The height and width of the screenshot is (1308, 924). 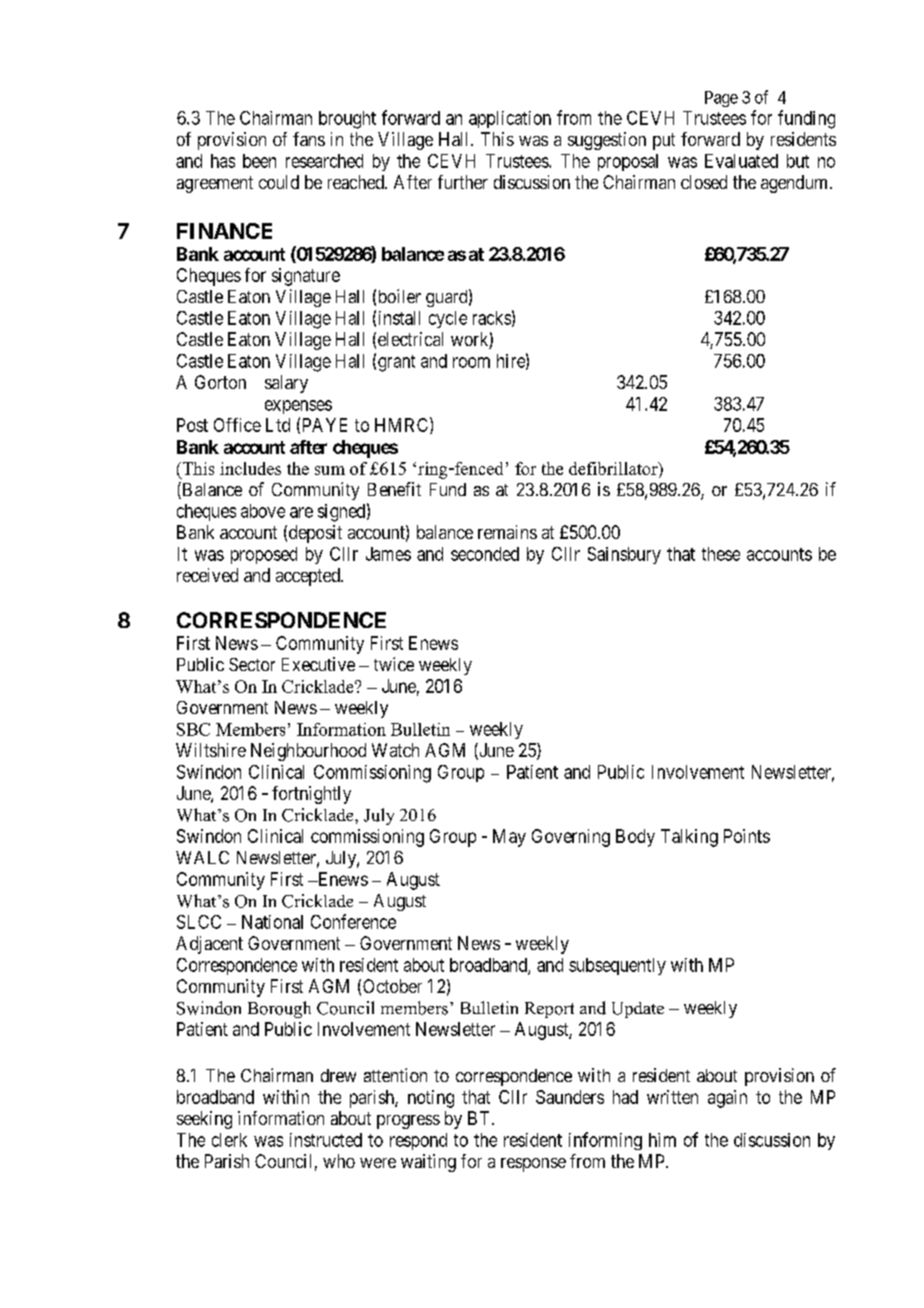 What do you see at coordinates (259, 161) in the screenshot?
I see `been` at bounding box center [259, 161].
